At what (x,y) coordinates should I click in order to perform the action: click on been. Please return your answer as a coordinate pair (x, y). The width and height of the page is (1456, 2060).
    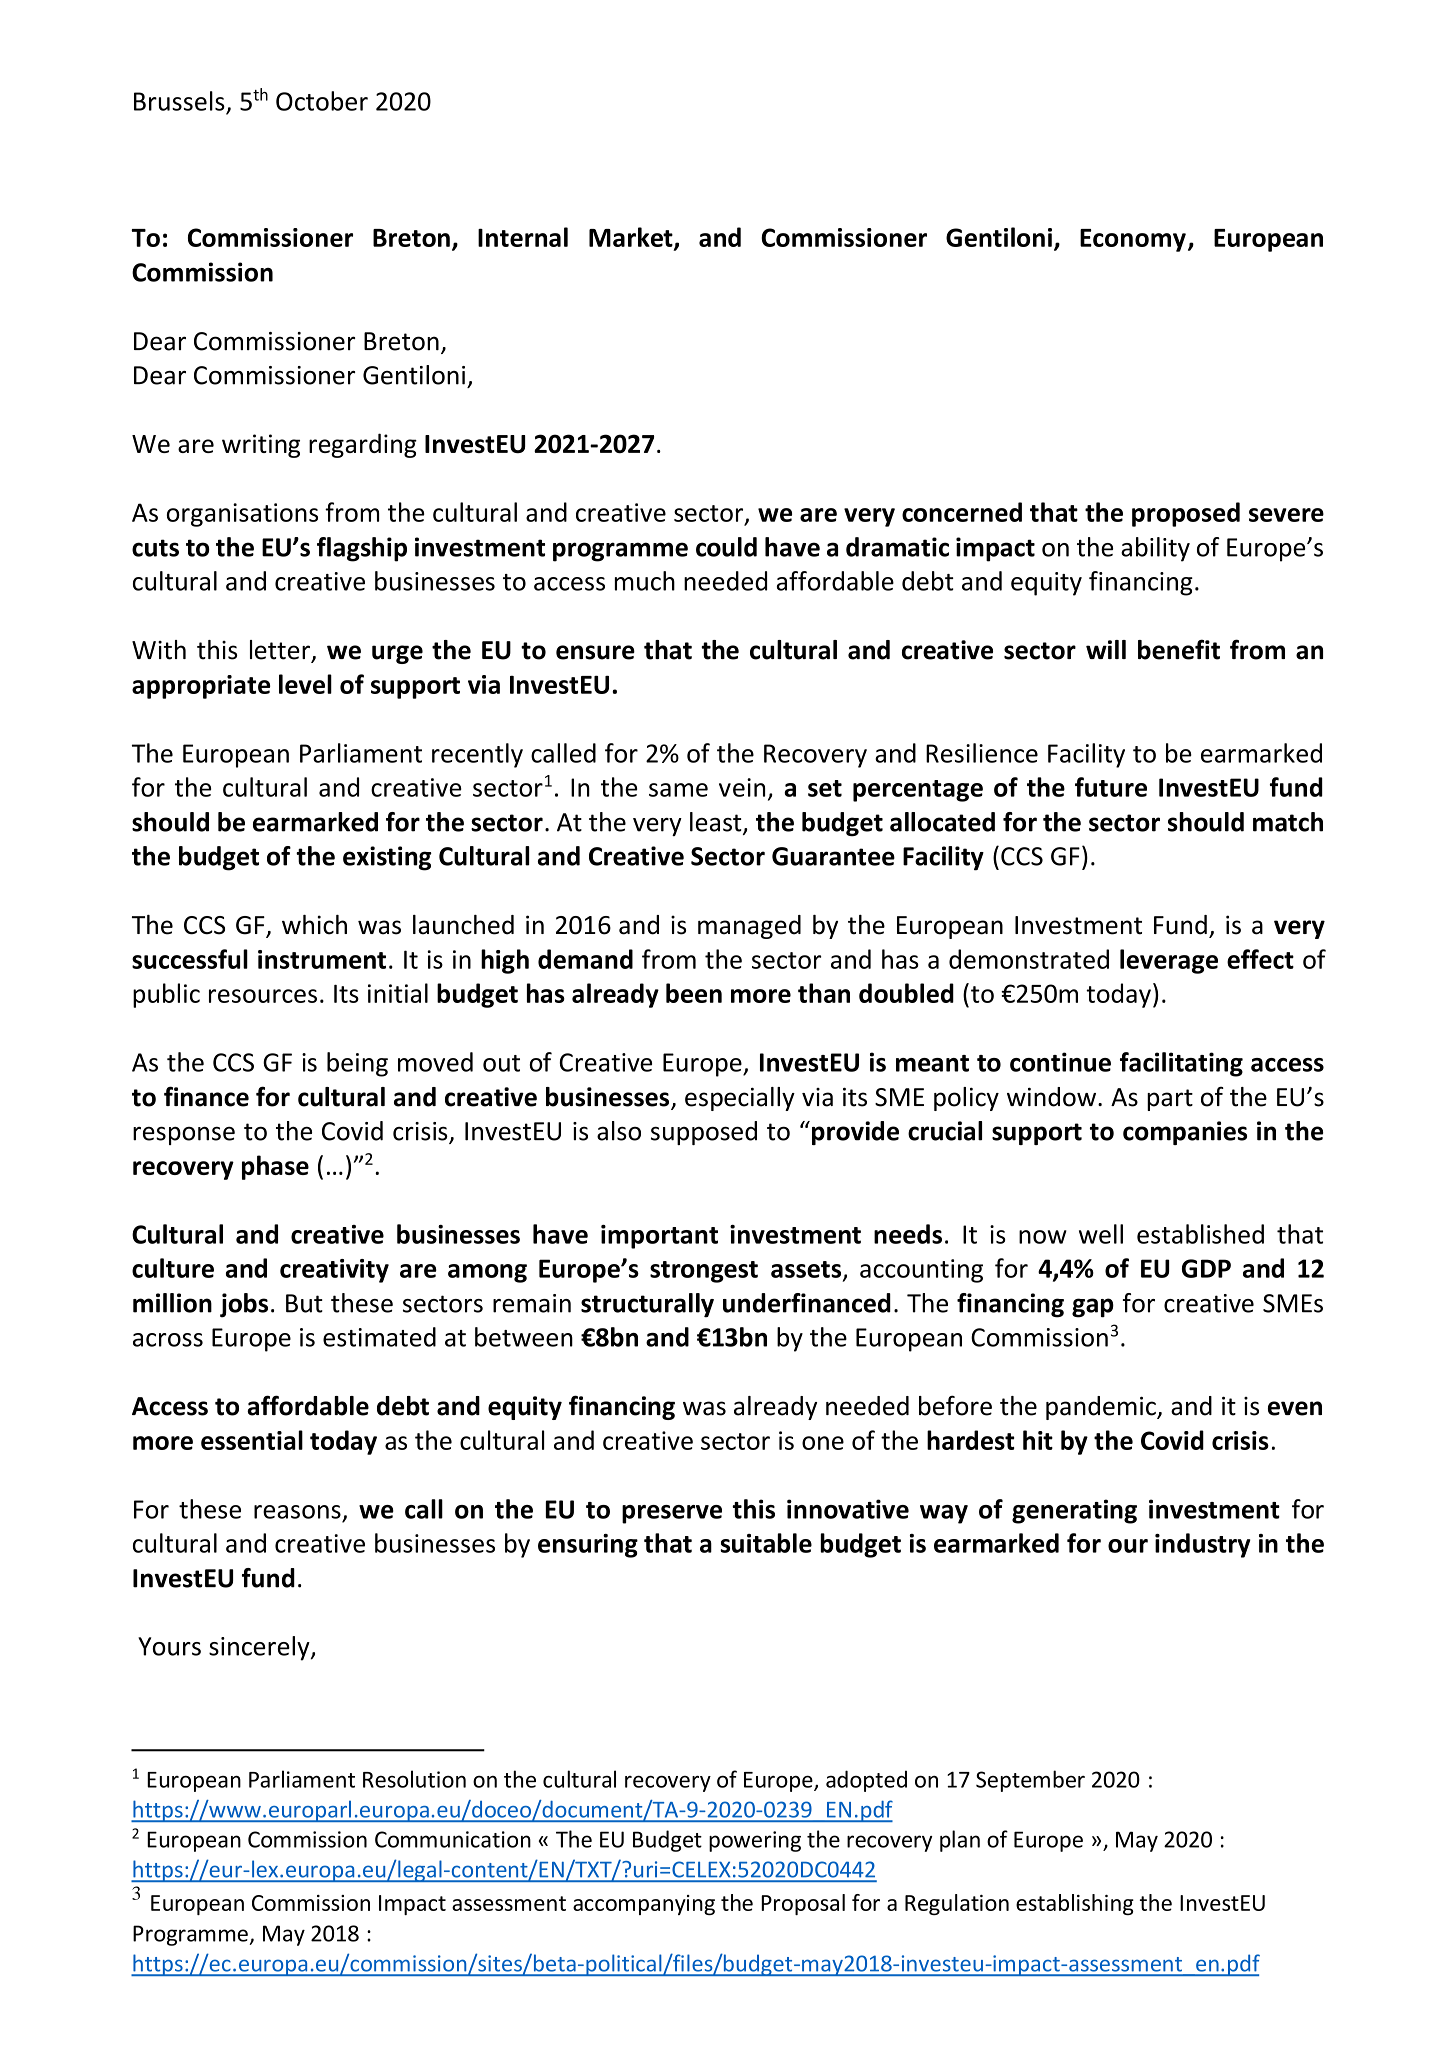
    Looking at the image, I should click on (694, 993).
